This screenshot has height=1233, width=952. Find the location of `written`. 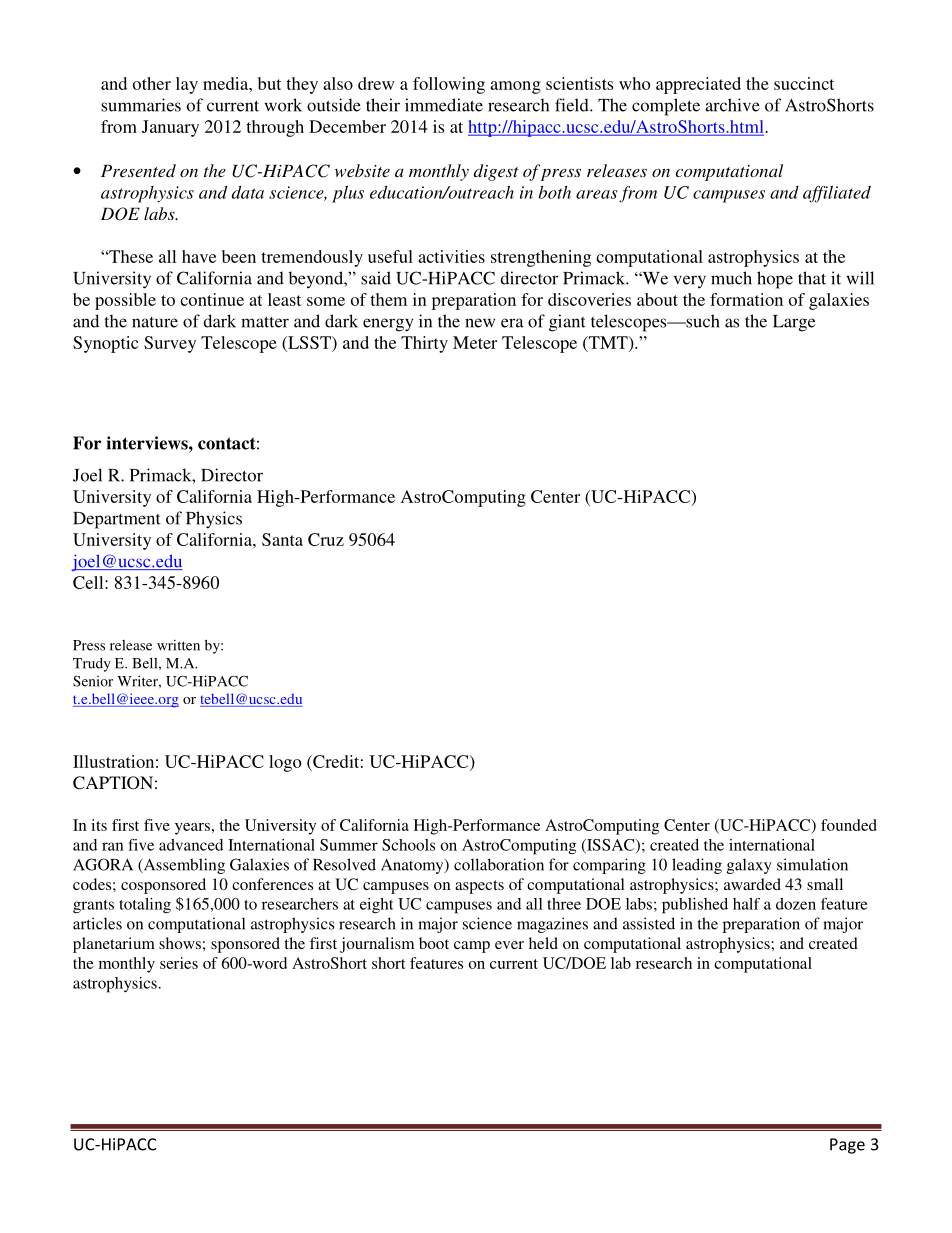

written is located at coordinates (178, 645).
